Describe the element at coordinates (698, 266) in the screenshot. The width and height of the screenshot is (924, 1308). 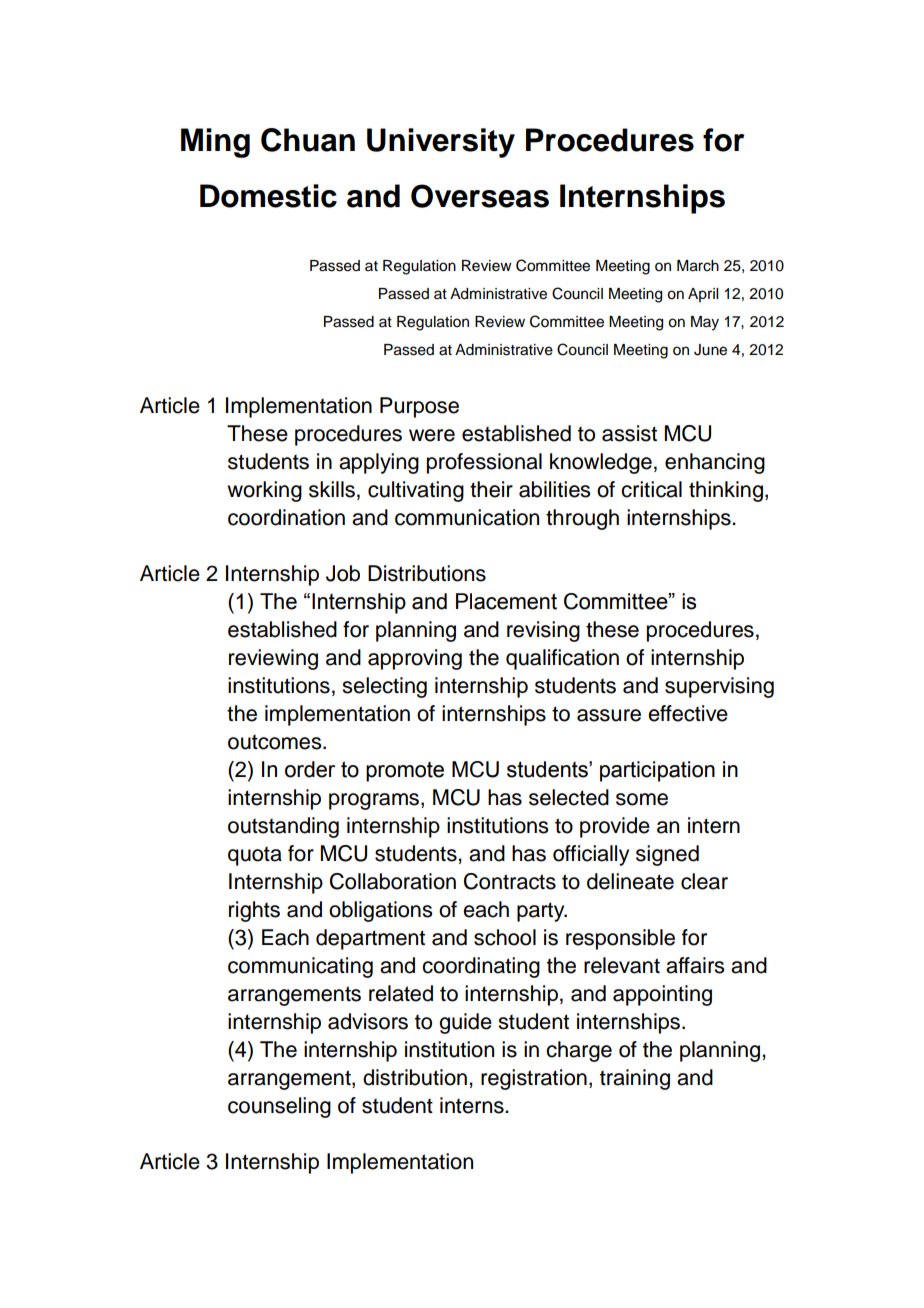
I see `March` at that location.
